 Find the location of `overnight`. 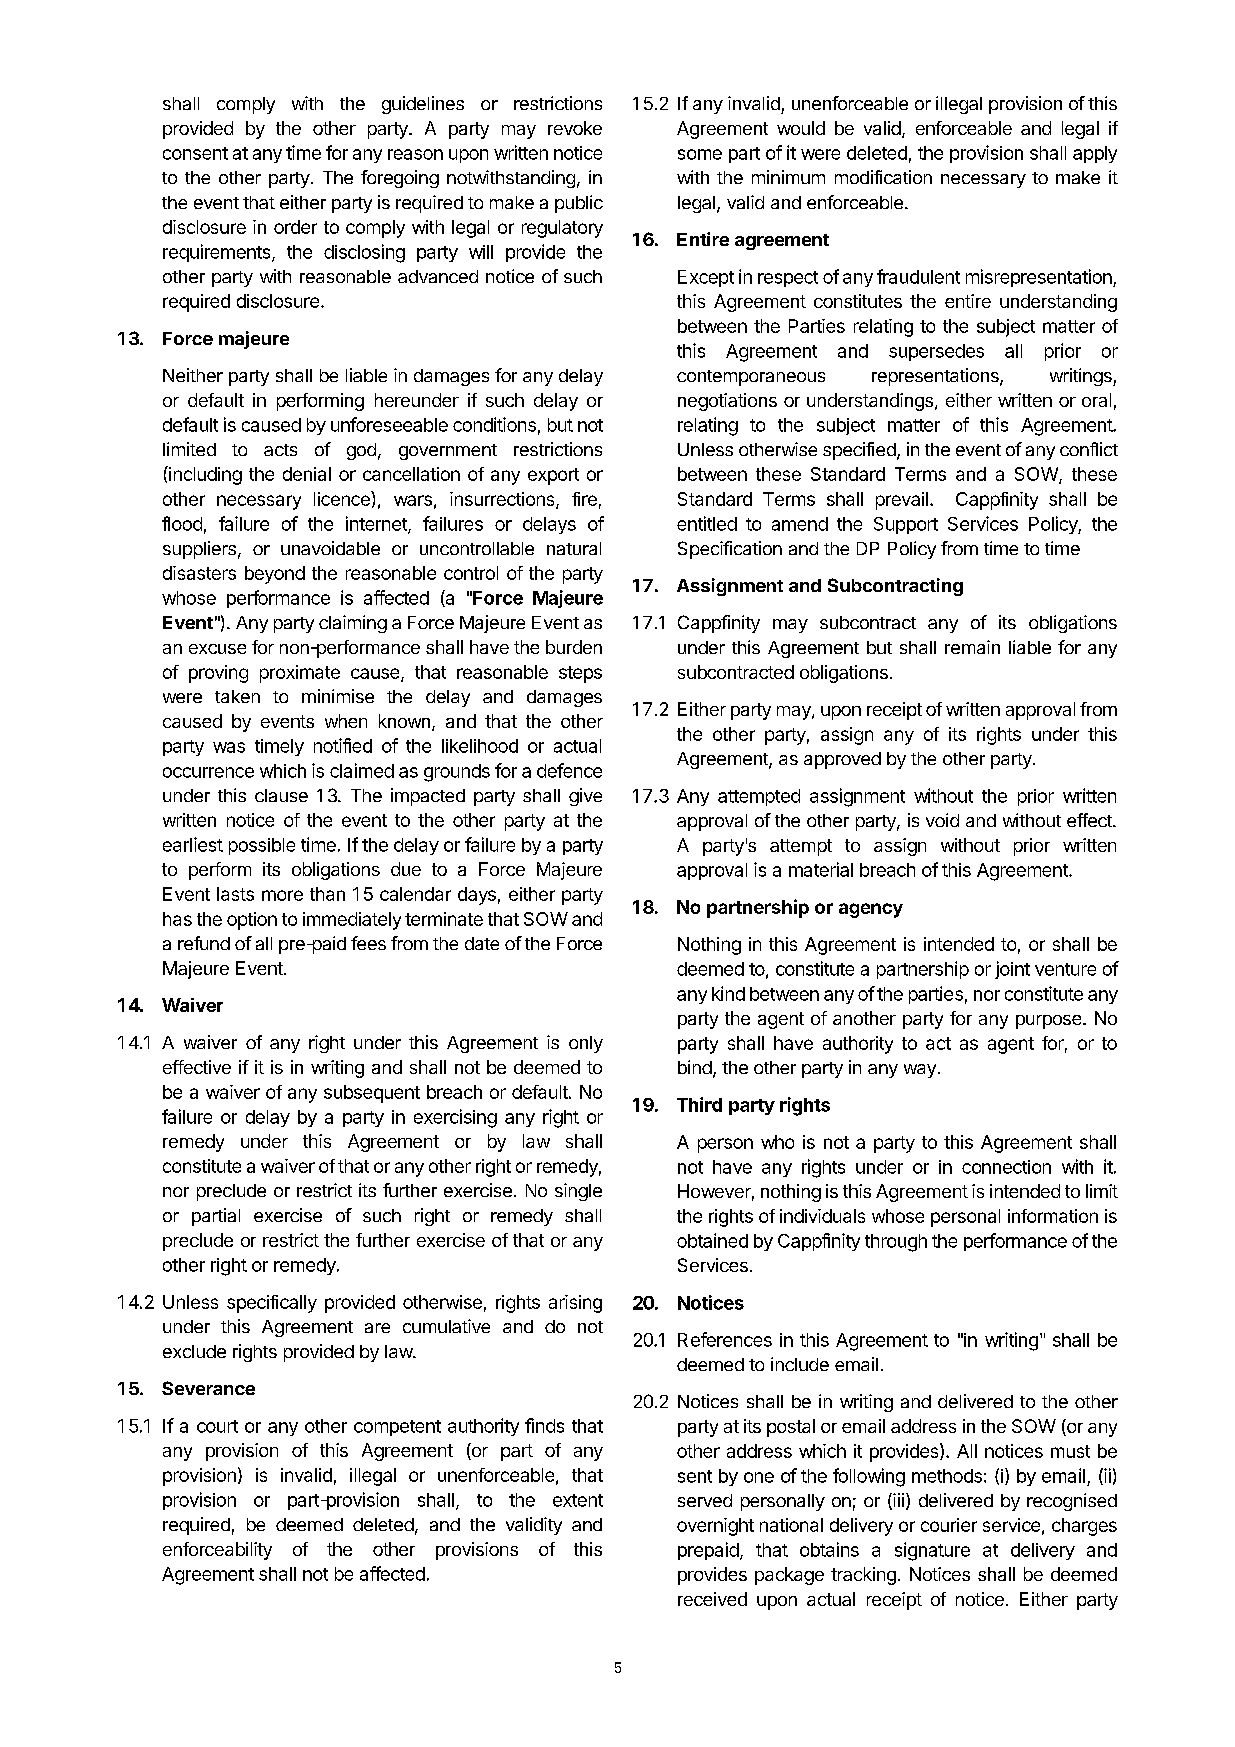

overnight is located at coordinates (715, 1527).
